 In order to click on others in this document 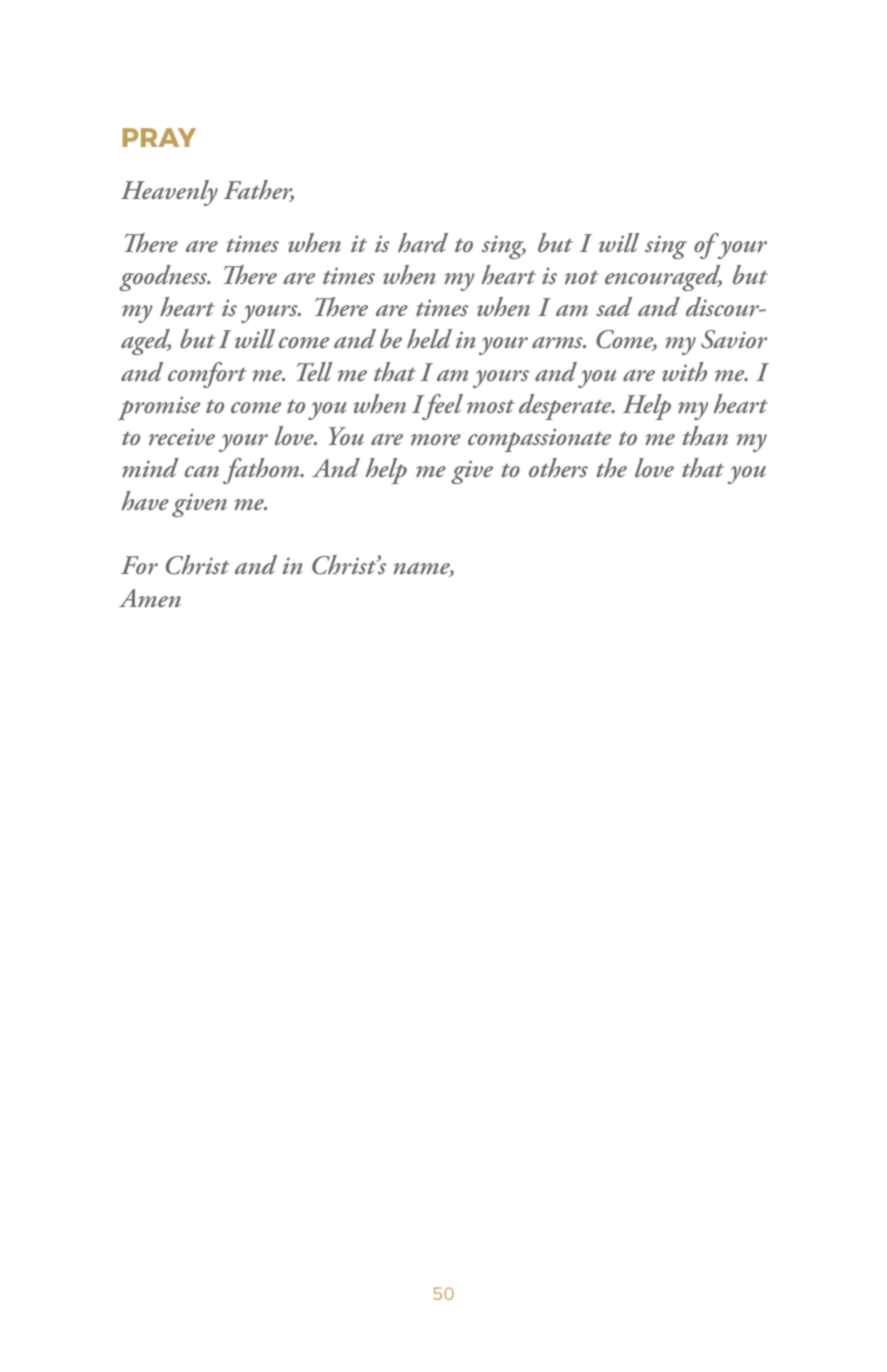, I will do `click(558, 468)`.
